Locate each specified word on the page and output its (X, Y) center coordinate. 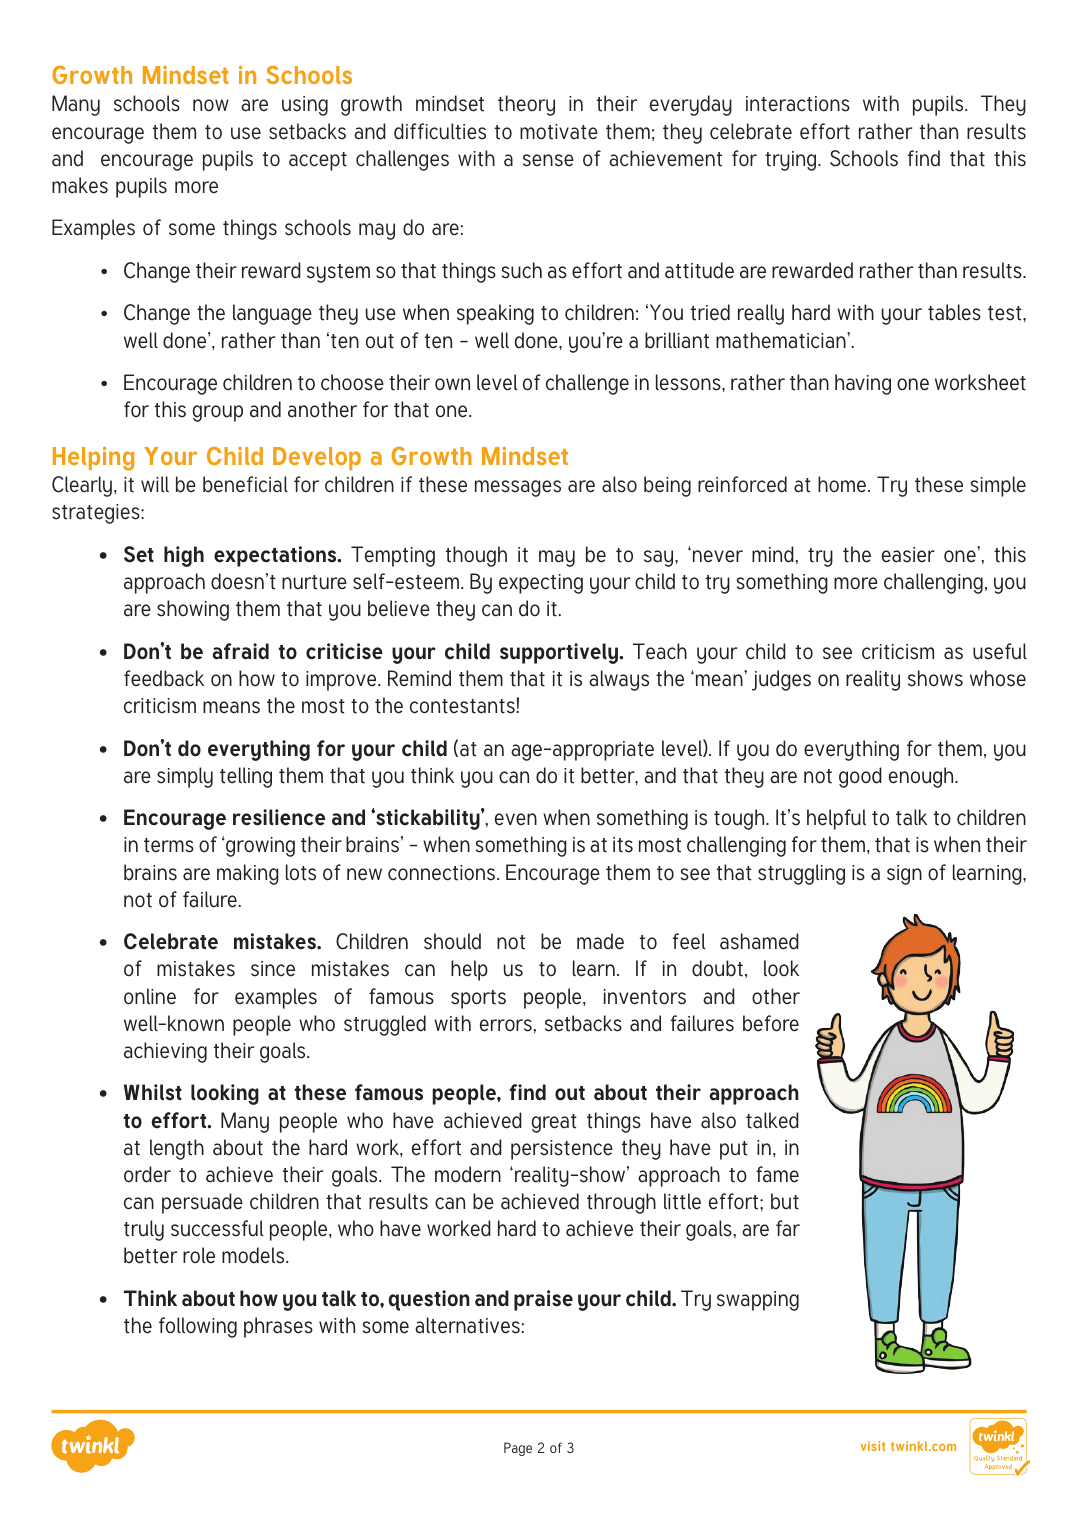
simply (185, 777)
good (860, 777)
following (198, 1327)
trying (792, 161)
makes (80, 185)
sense (548, 160)
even (516, 819)
